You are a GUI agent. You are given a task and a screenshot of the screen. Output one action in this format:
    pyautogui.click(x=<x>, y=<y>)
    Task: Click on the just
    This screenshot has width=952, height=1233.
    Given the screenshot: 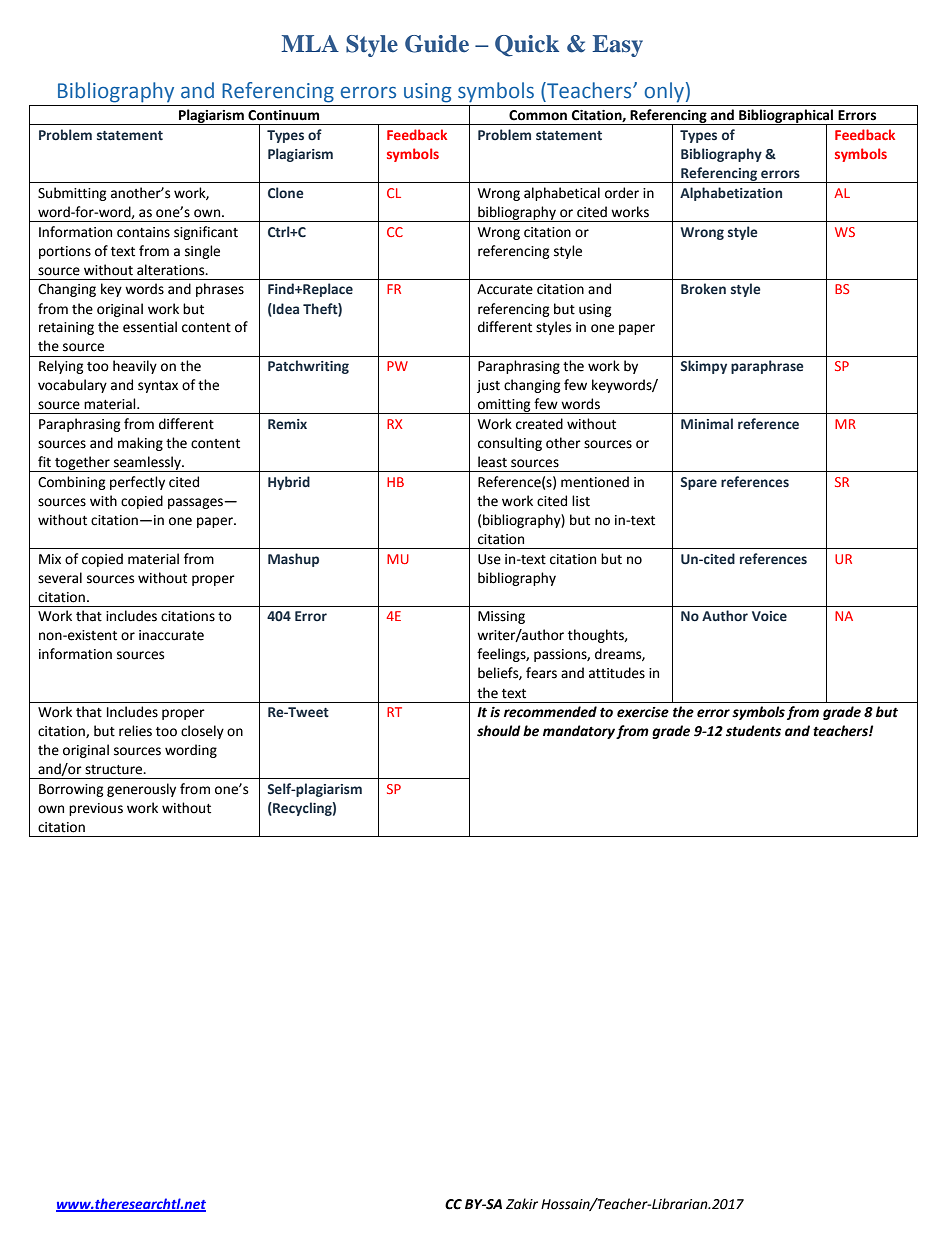 What is the action you would take?
    pyautogui.click(x=488, y=386)
